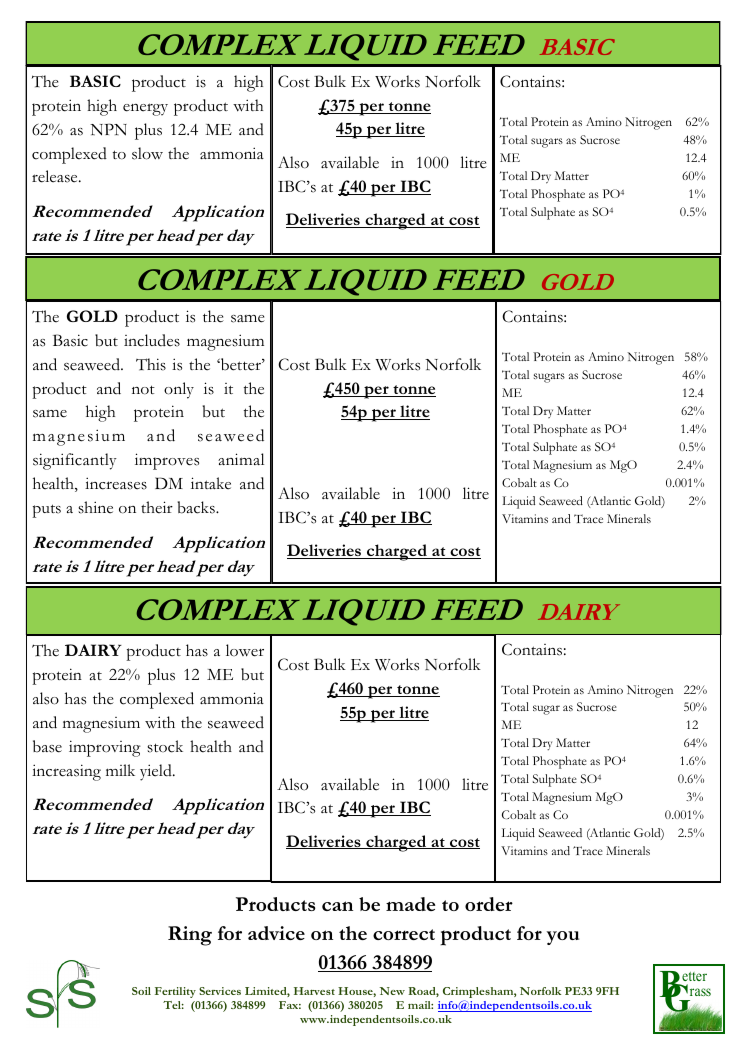 The width and height of the document is (750, 1061). Describe the element at coordinates (108, 129) in the document. I see `NPN` at that location.
